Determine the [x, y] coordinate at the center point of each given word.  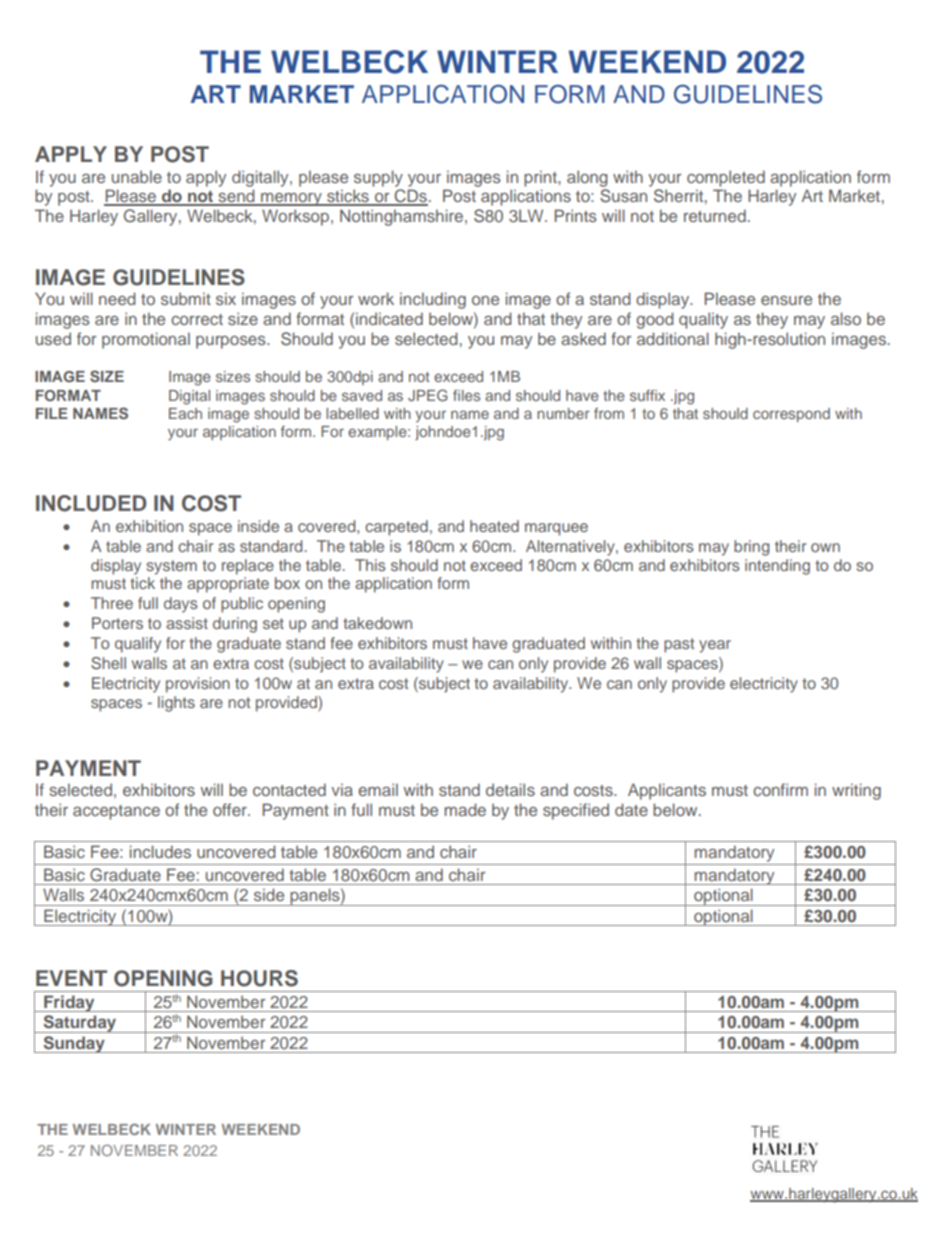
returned [715, 215]
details [510, 789]
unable [137, 176]
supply [378, 178]
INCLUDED [91, 503]
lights [176, 704]
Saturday [80, 1024]
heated [494, 526]
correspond [791, 415]
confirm [780, 789]
